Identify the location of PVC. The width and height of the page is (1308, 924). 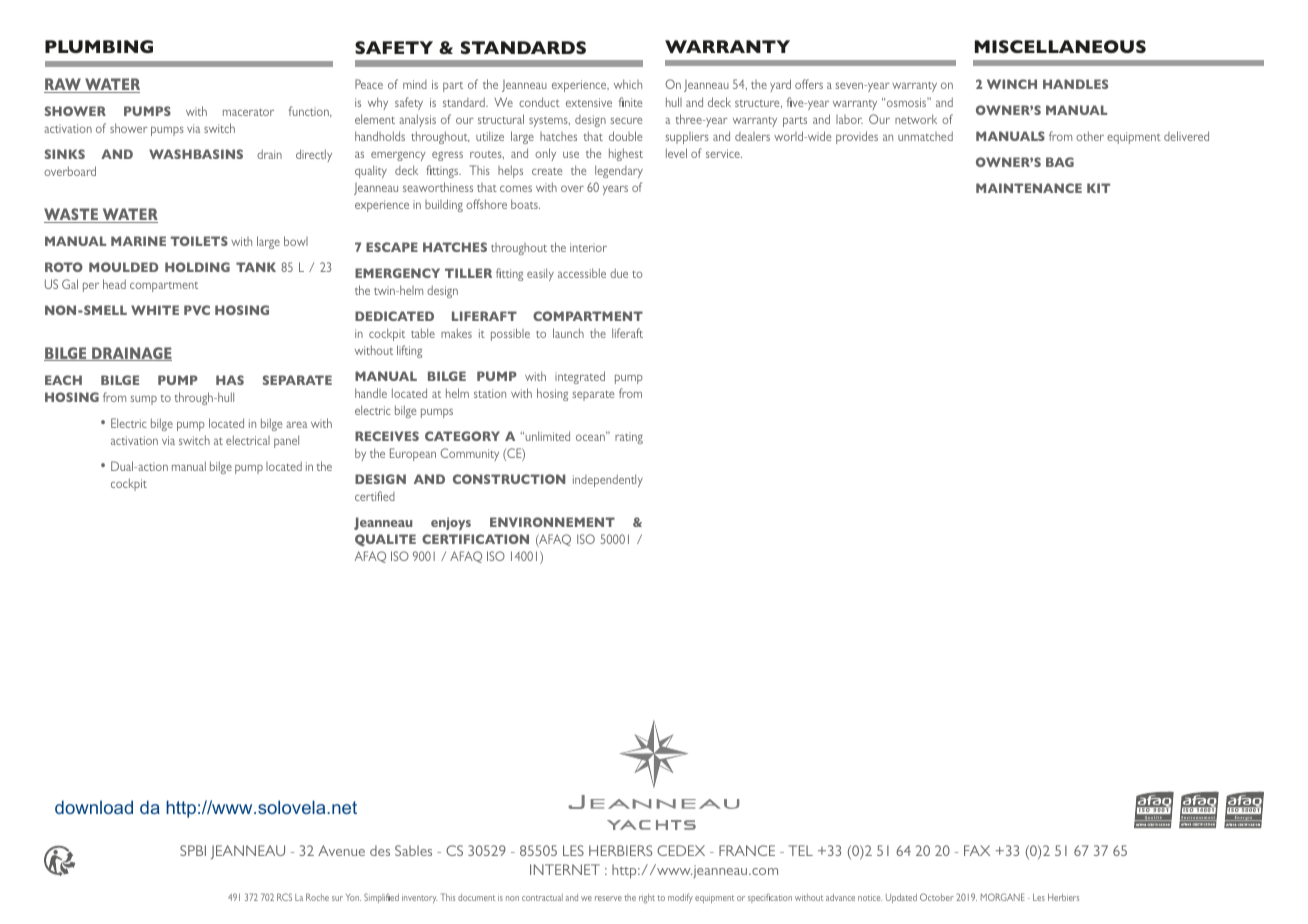
(197, 310).
